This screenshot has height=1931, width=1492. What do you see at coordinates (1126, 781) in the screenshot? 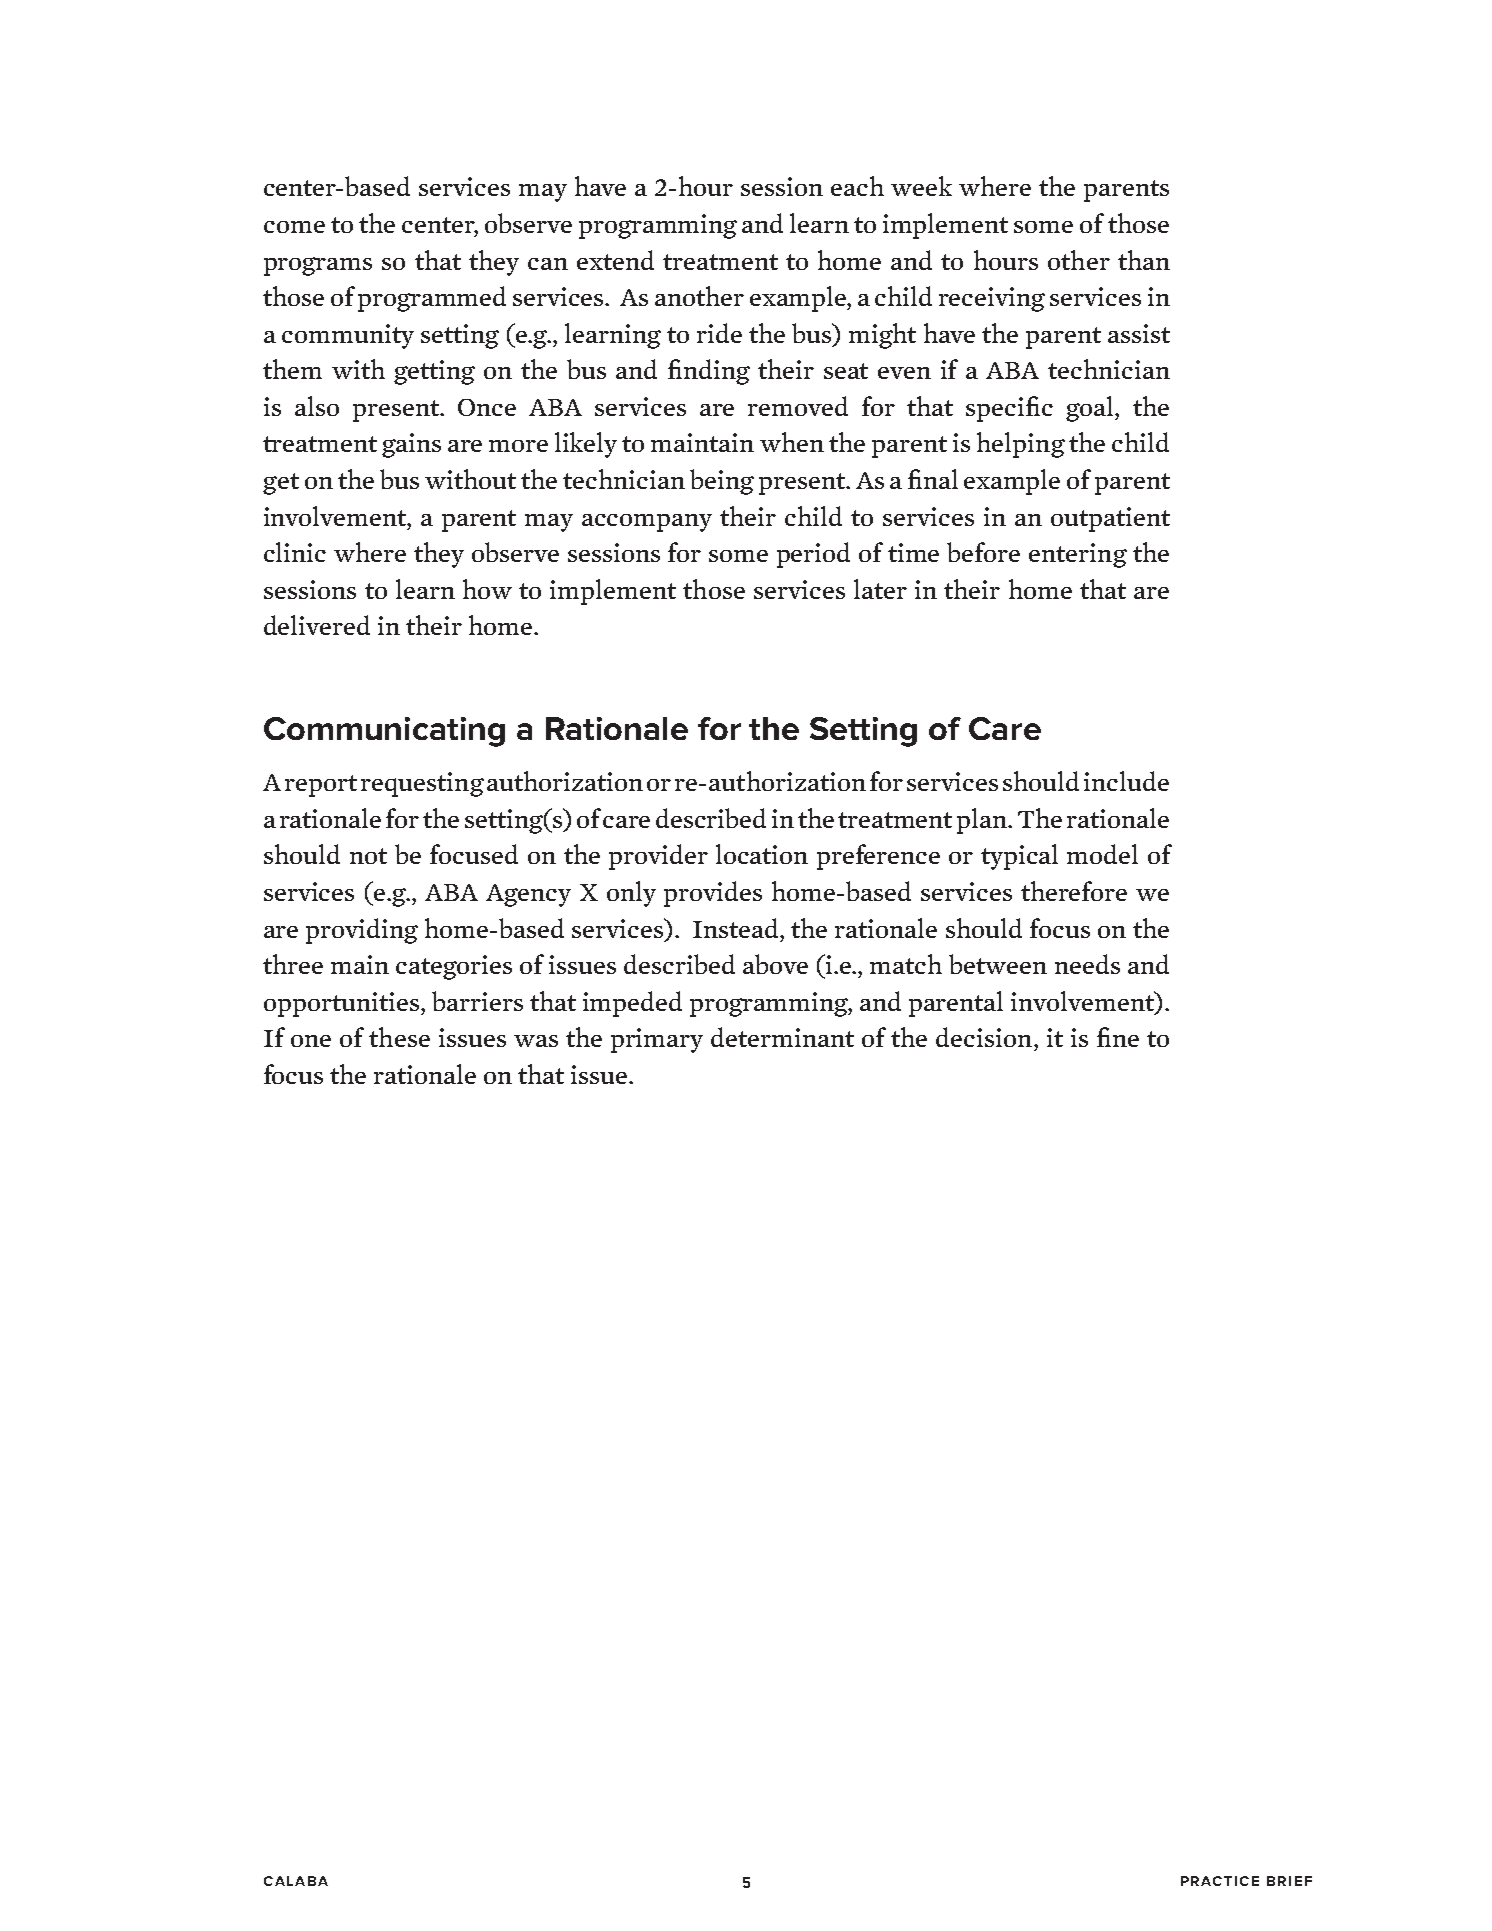
I see `include` at bounding box center [1126, 781].
